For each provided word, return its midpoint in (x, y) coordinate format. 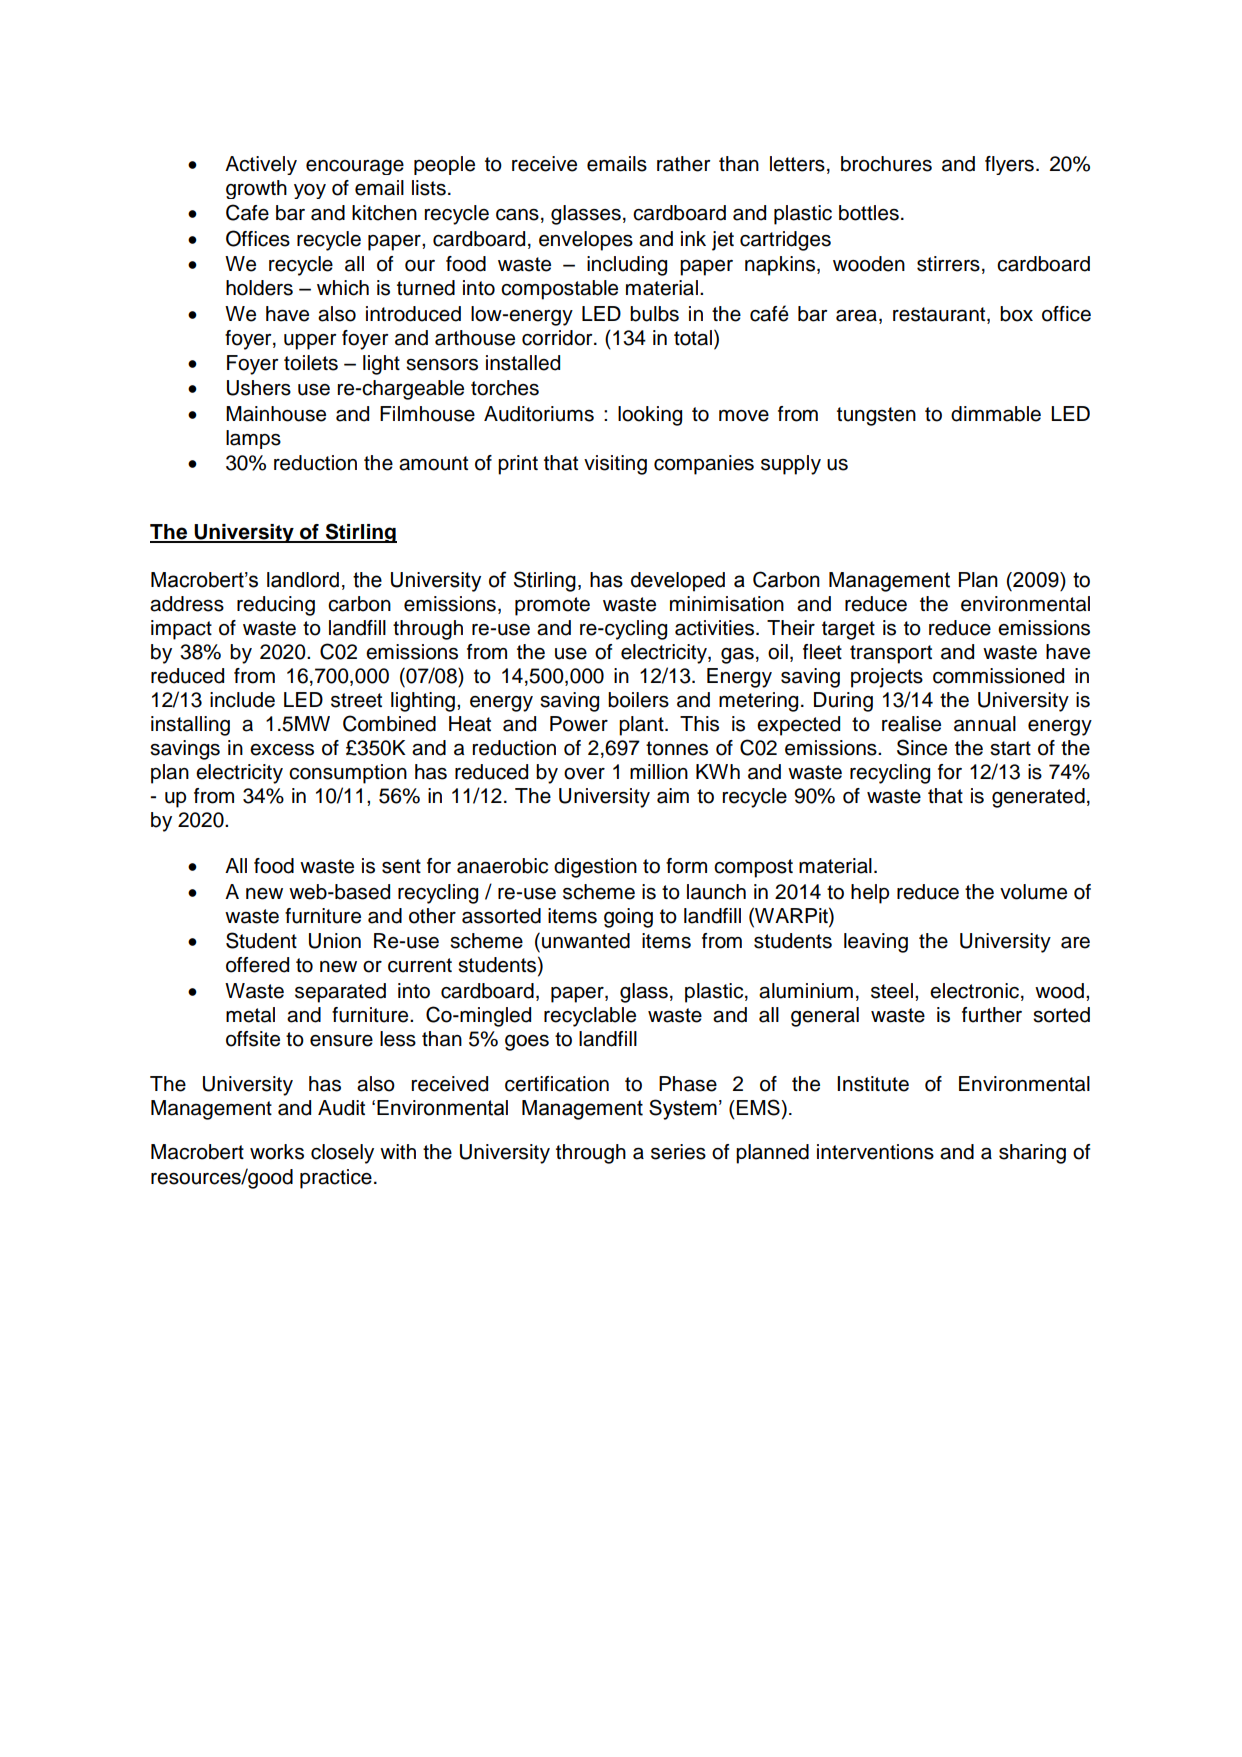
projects (887, 678)
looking (650, 416)
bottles (869, 213)
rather (684, 164)
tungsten (876, 416)
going (628, 918)
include (242, 700)
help (870, 894)
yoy (310, 191)
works (277, 1152)
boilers (638, 700)
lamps (253, 439)
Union (335, 941)
